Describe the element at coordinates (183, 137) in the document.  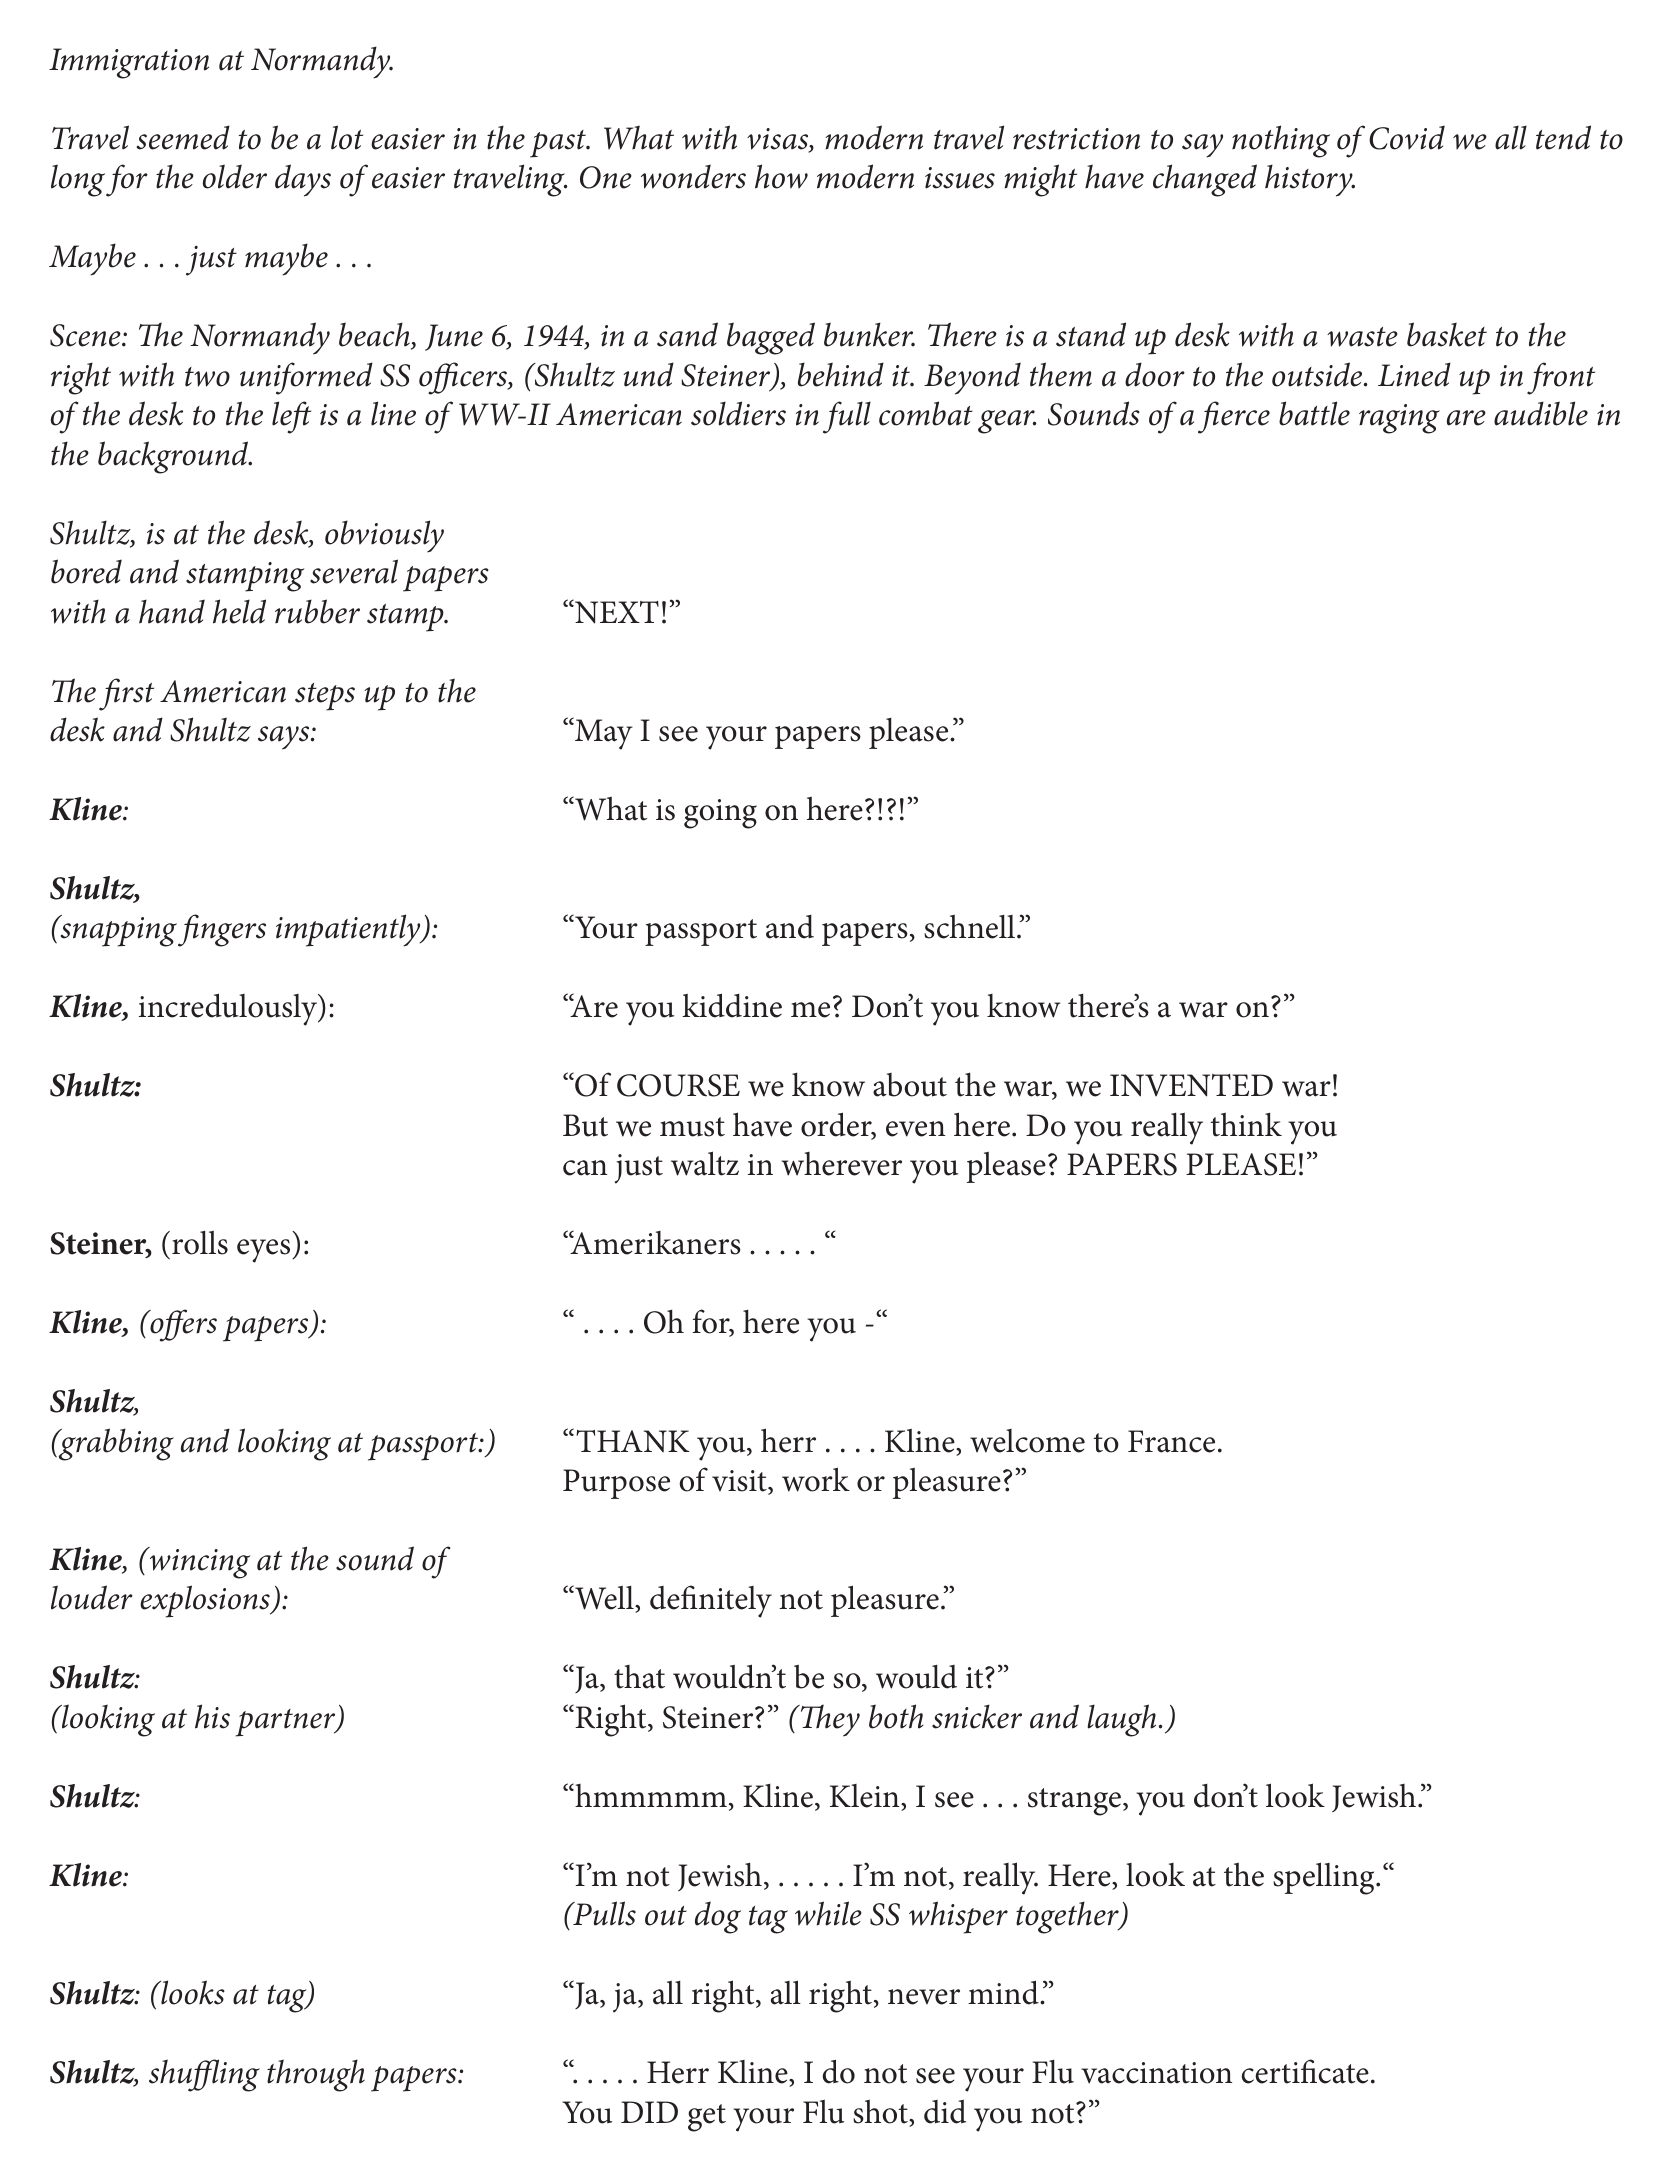
I see `seemed` at that location.
